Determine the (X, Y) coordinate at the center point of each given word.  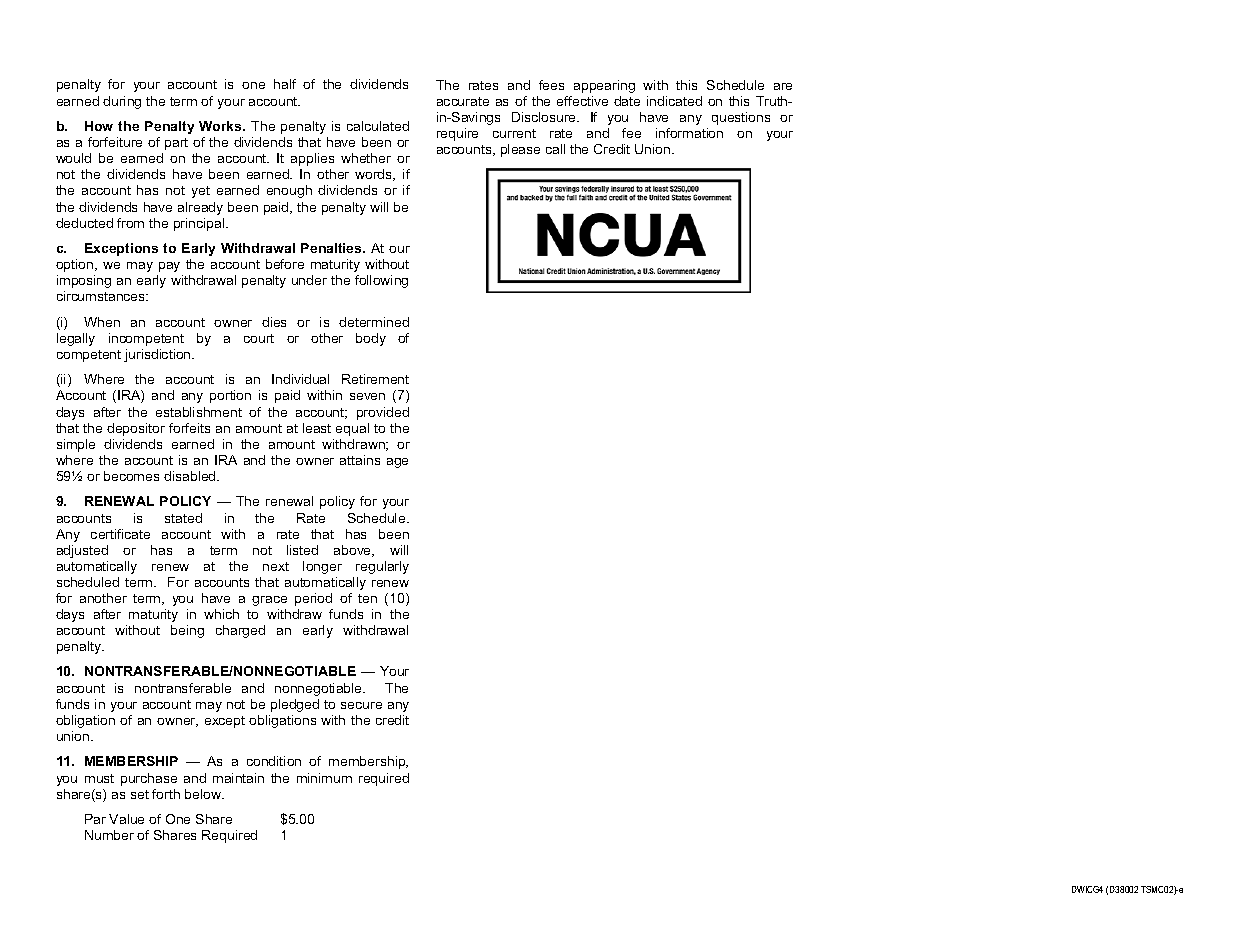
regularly (382, 567)
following (381, 281)
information (689, 133)
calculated (378, 126)
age (397, 463)
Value (126, 819)
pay (169, 267)
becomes (131, 476)
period (313, 599)
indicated (674, 101)
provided (383, 413)
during (122, 102)
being (187, 631)
